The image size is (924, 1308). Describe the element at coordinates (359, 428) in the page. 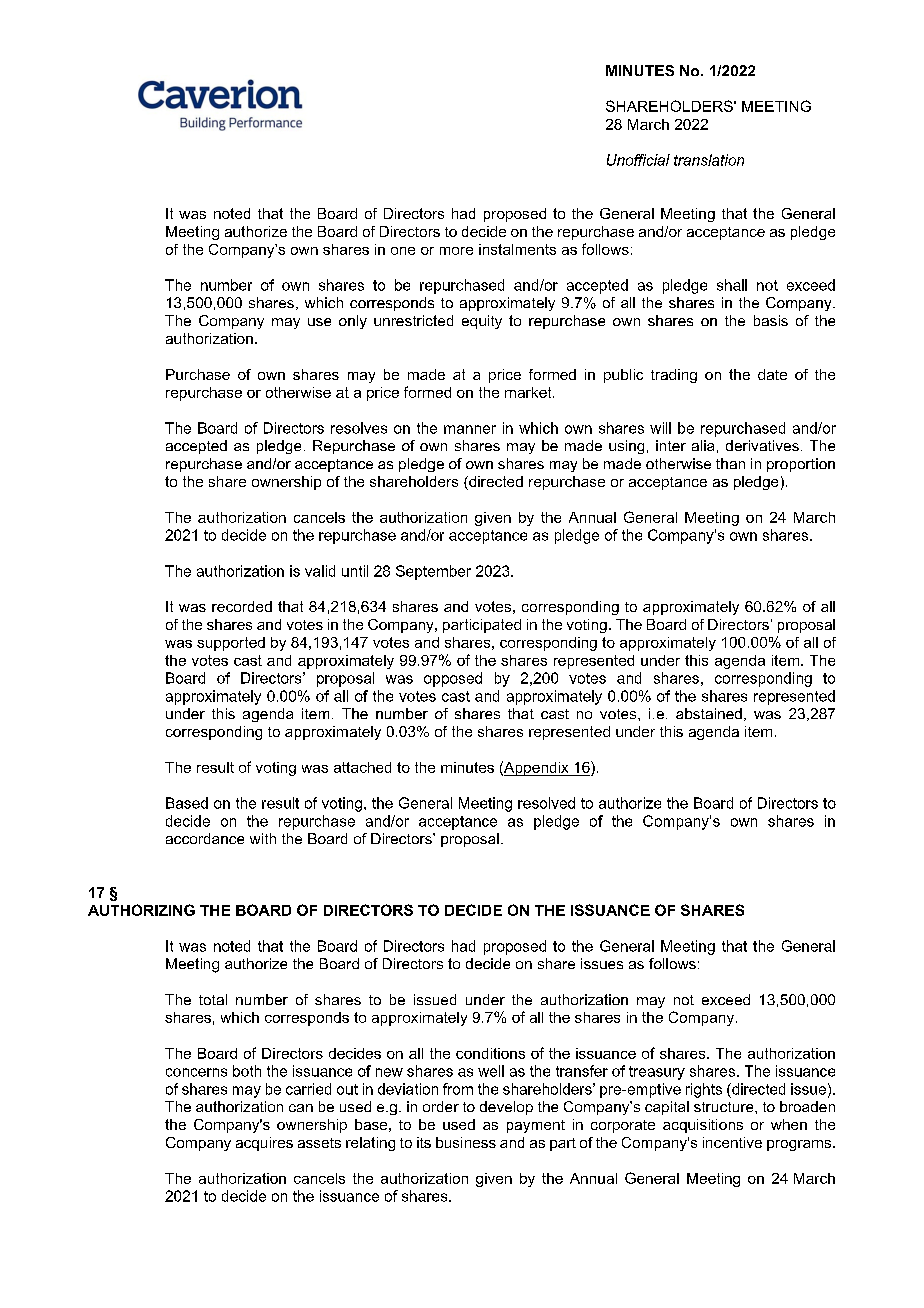

I see `resolves` at that location.
